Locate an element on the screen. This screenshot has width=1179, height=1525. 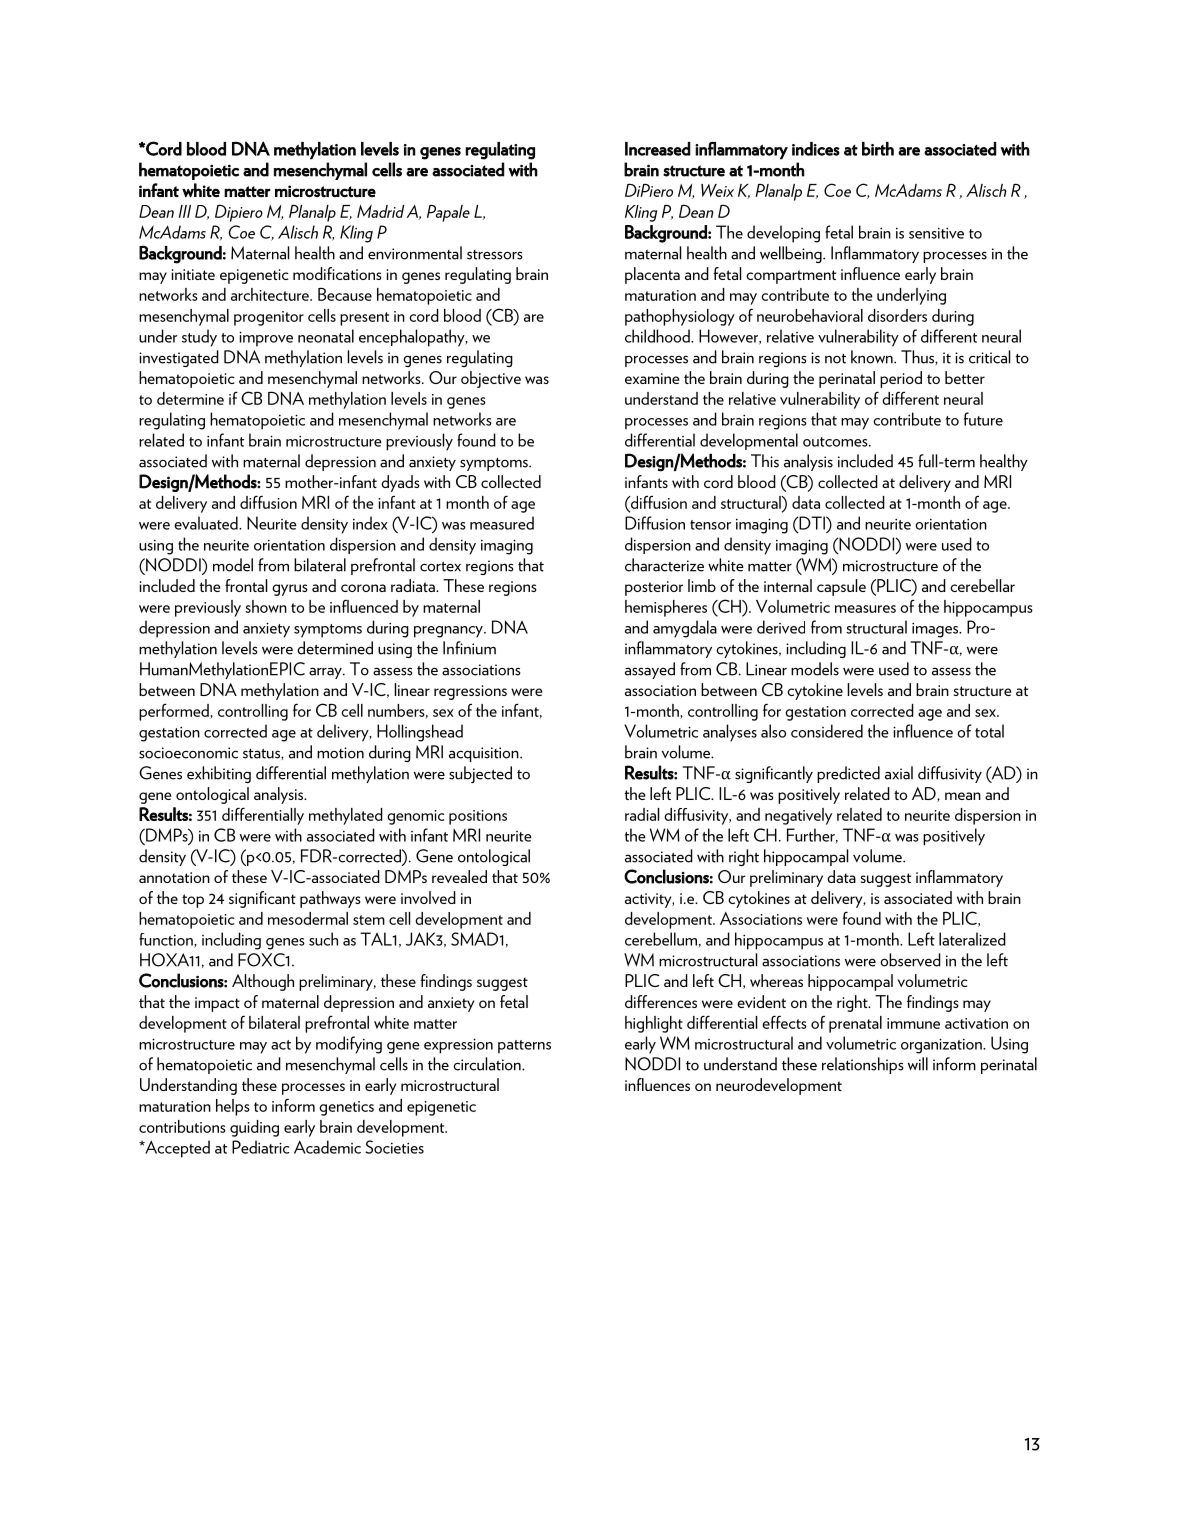
examine is located at coordinates (652, 378).
